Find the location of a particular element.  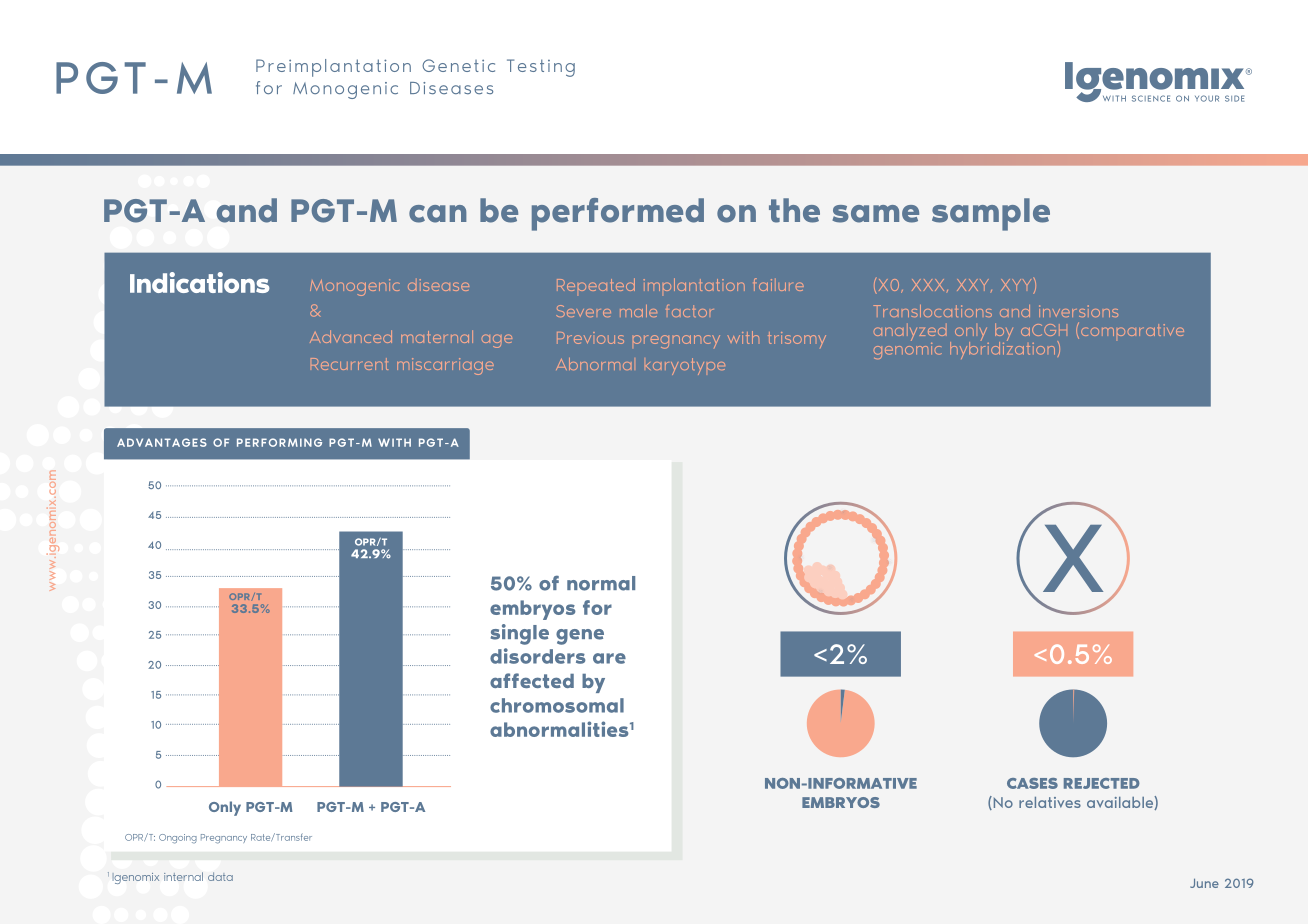

Testing is located at coordinates (541, 68).
